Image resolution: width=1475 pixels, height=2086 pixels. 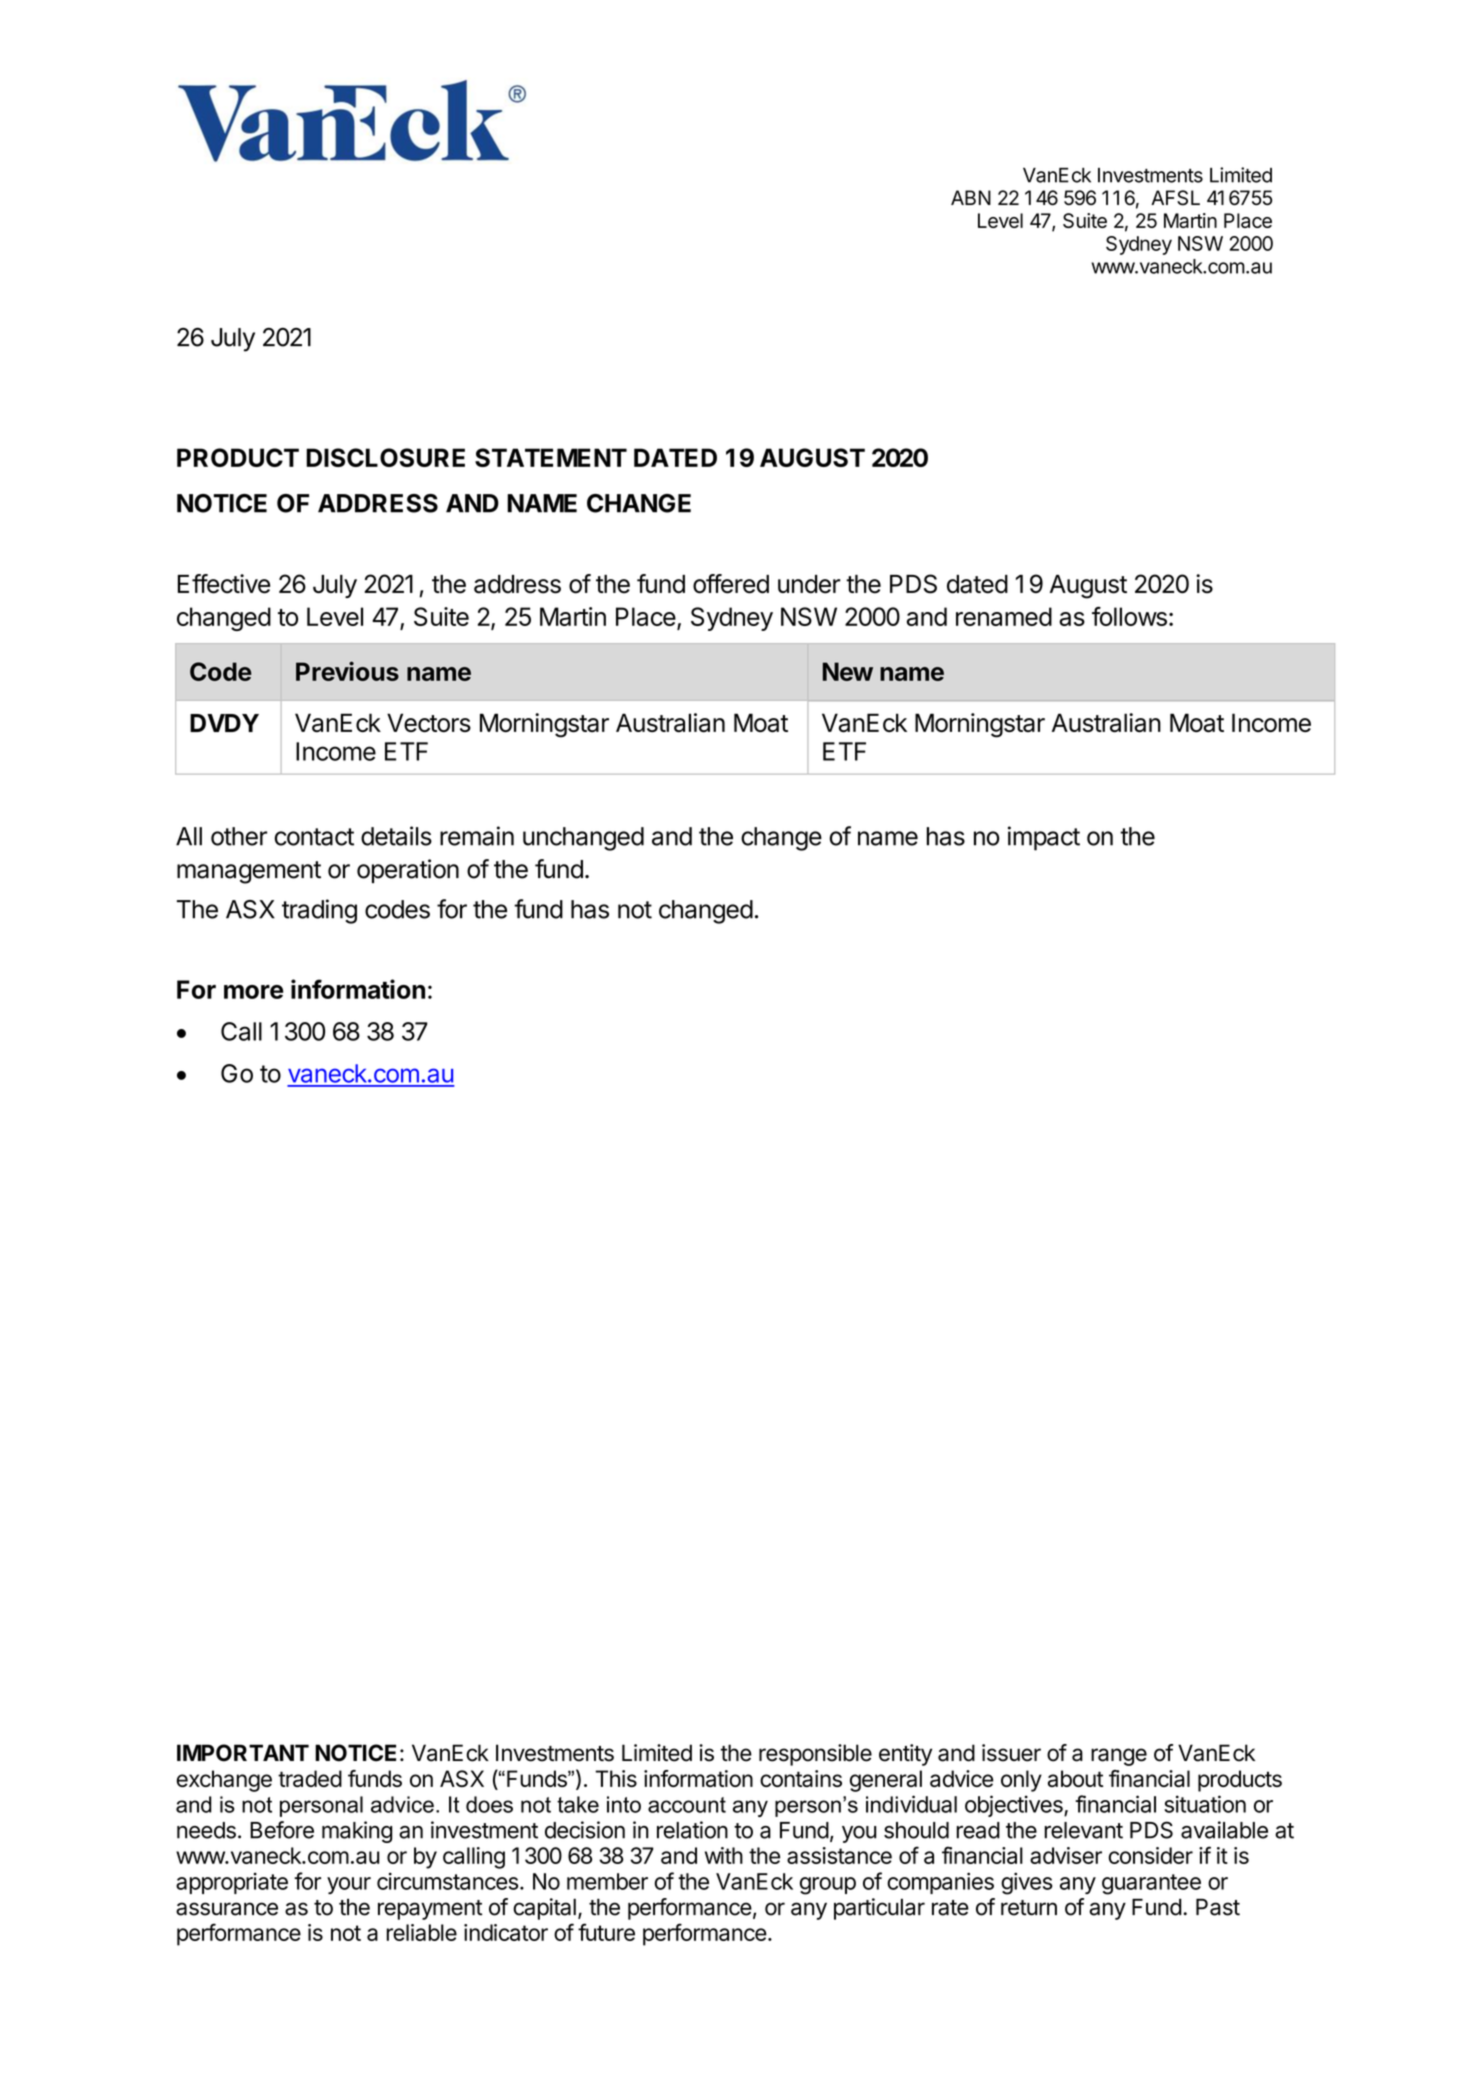 What do you see at coordinates (349, 1885) in the image?
I see `your` at bounding box center [349, 1885].
